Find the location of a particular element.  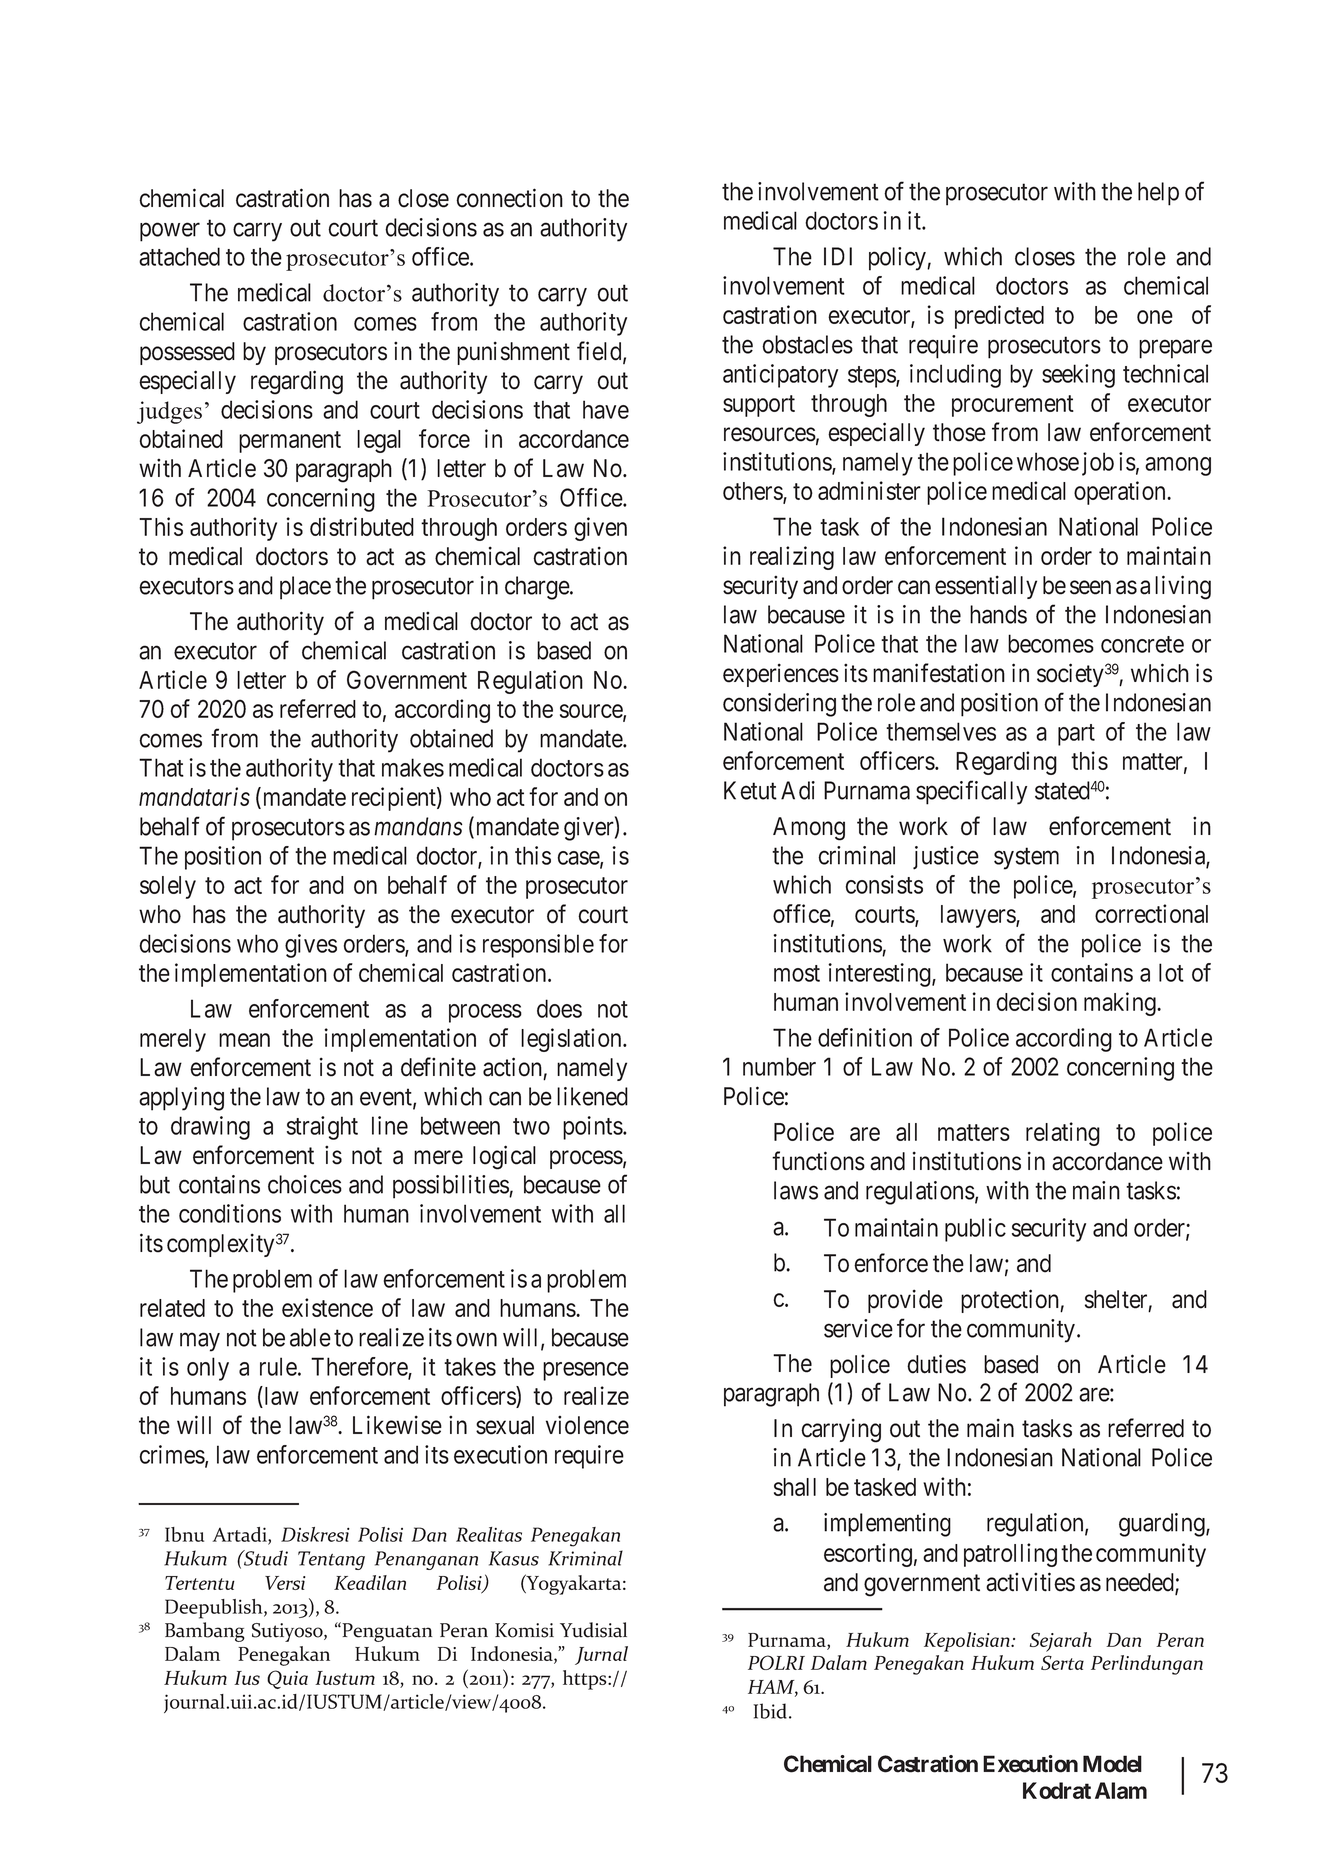

most is located at coordinates (797, 973).
